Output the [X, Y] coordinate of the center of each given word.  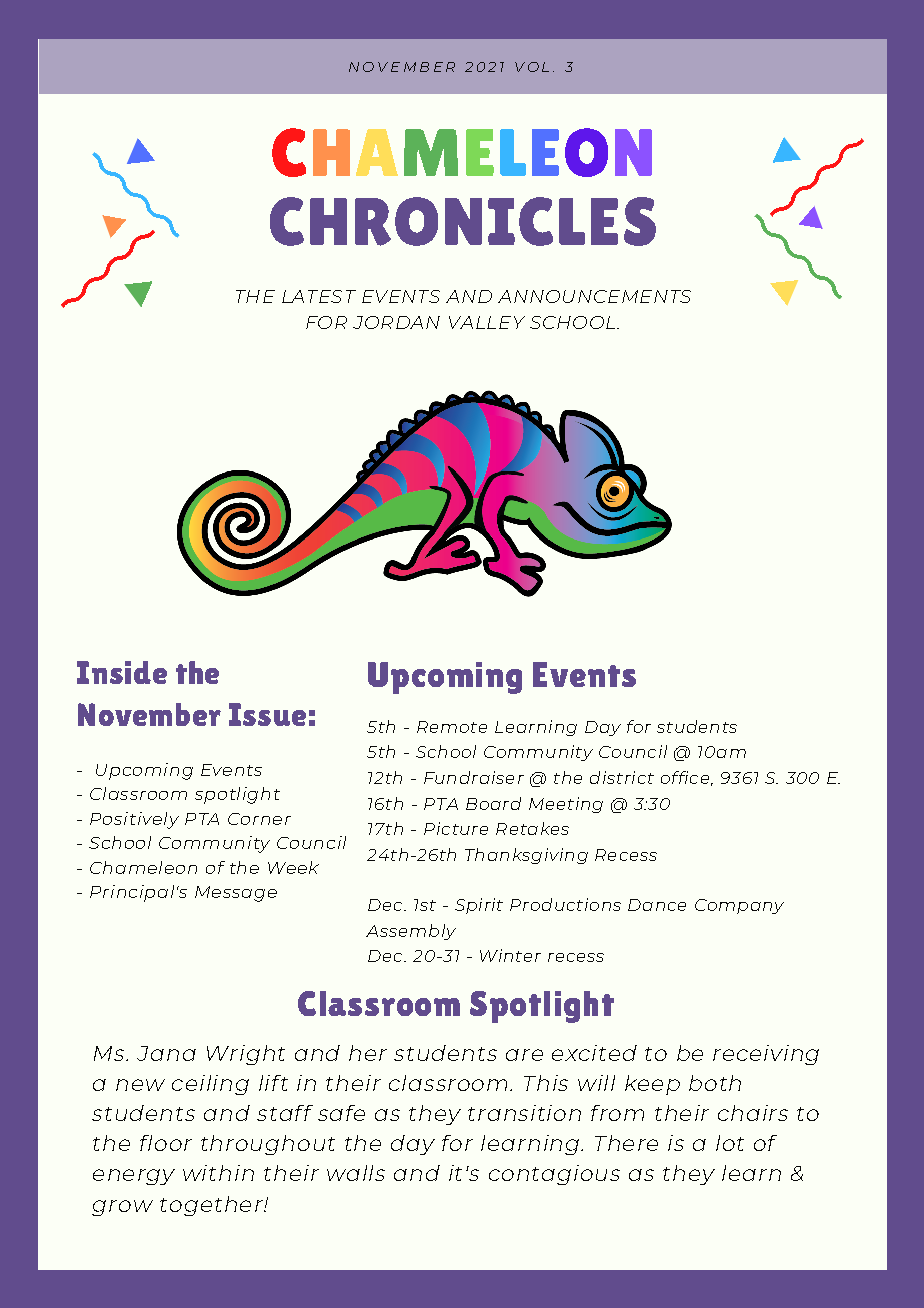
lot [730, 1143]
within [218, 1173]
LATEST [319, 296]
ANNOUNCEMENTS [594, 296]
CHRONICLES [463, 221]
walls [356, 1173]
